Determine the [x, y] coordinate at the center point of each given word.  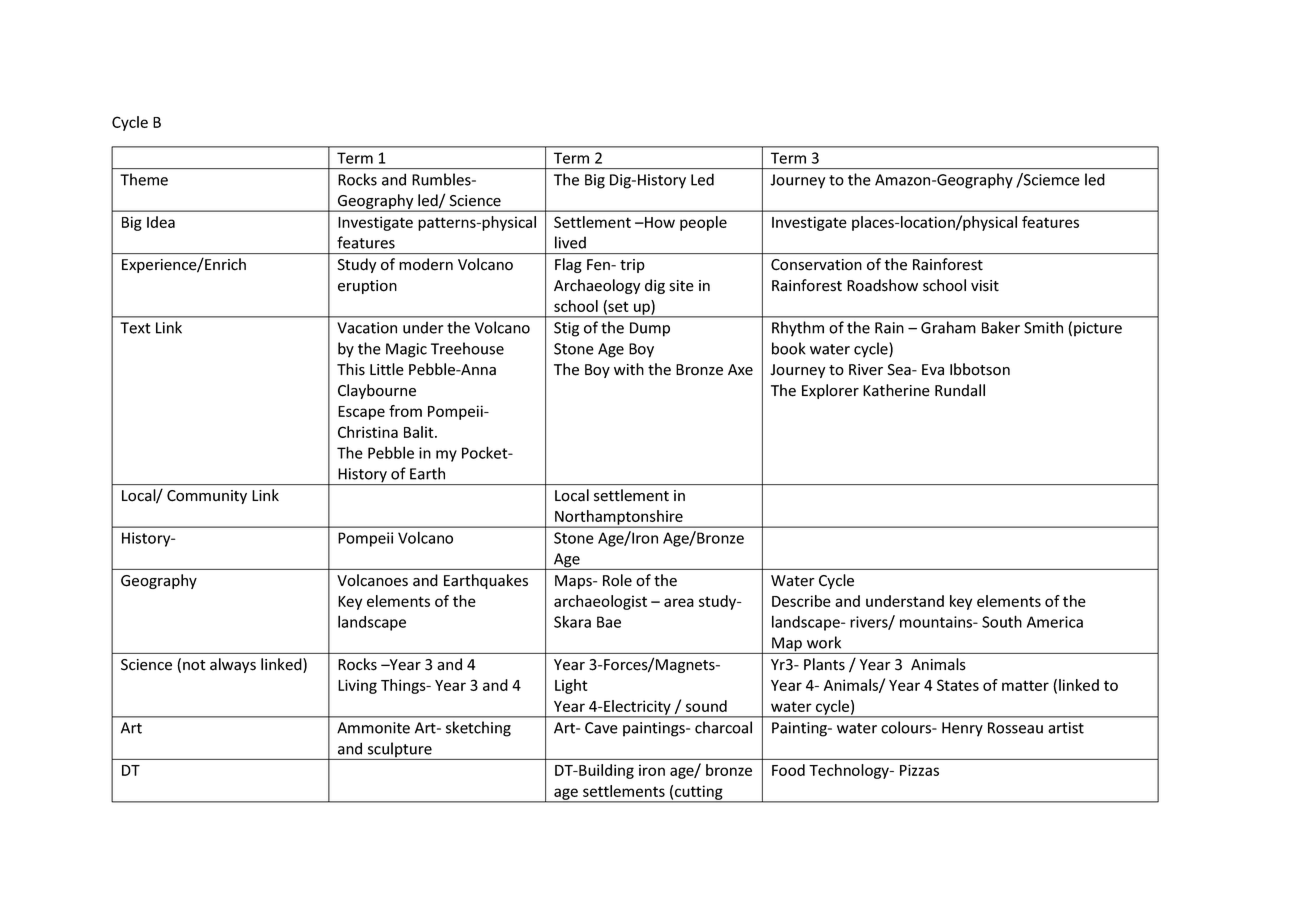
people [703, 223]
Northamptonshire [619, 518]
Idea [161, 222]
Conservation [816, 265]
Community [207, 497]
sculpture [399, 751]
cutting [699, 793]
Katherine [896, 390]
